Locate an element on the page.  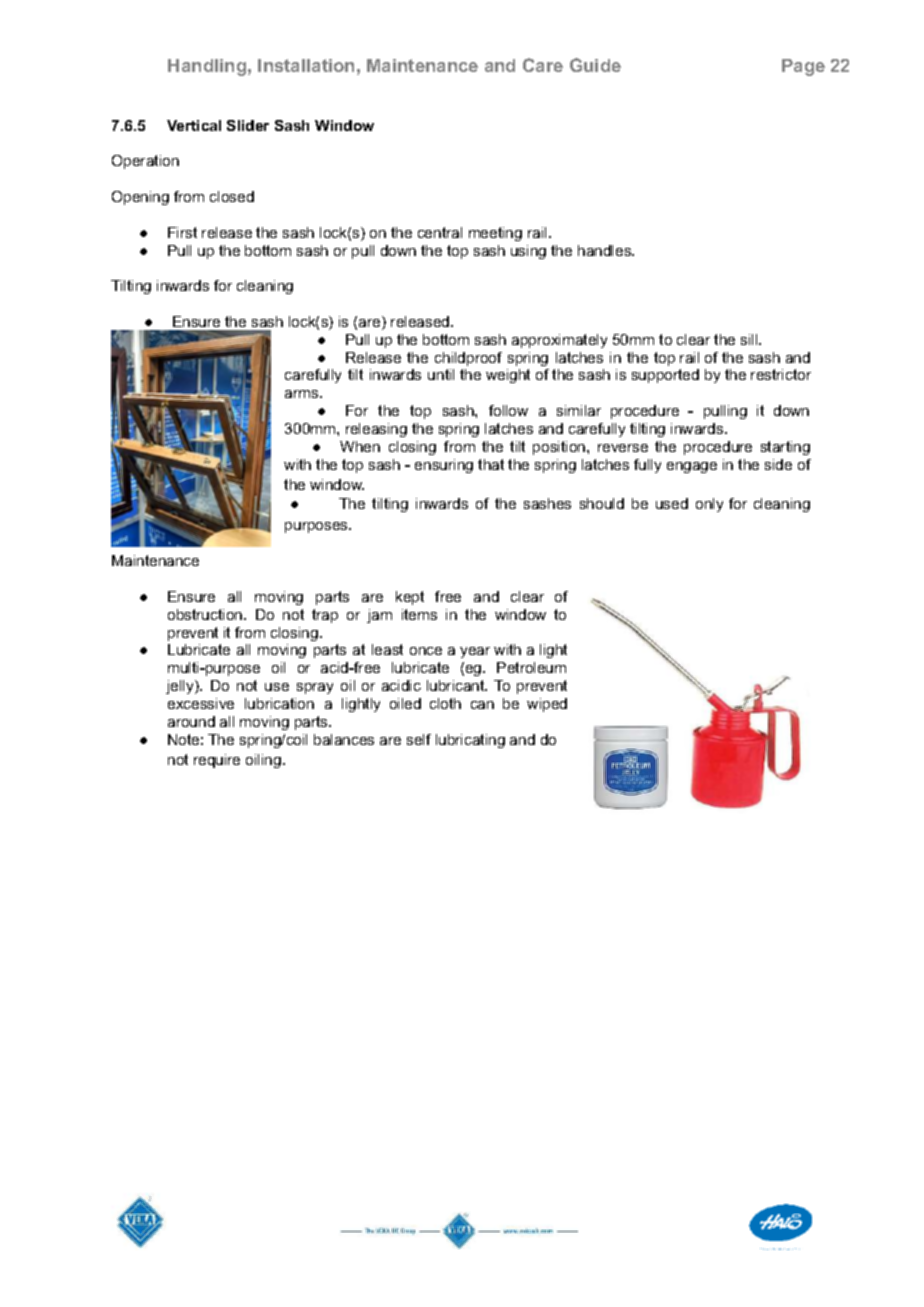
lubricating is located at coordinates (470, 741).
